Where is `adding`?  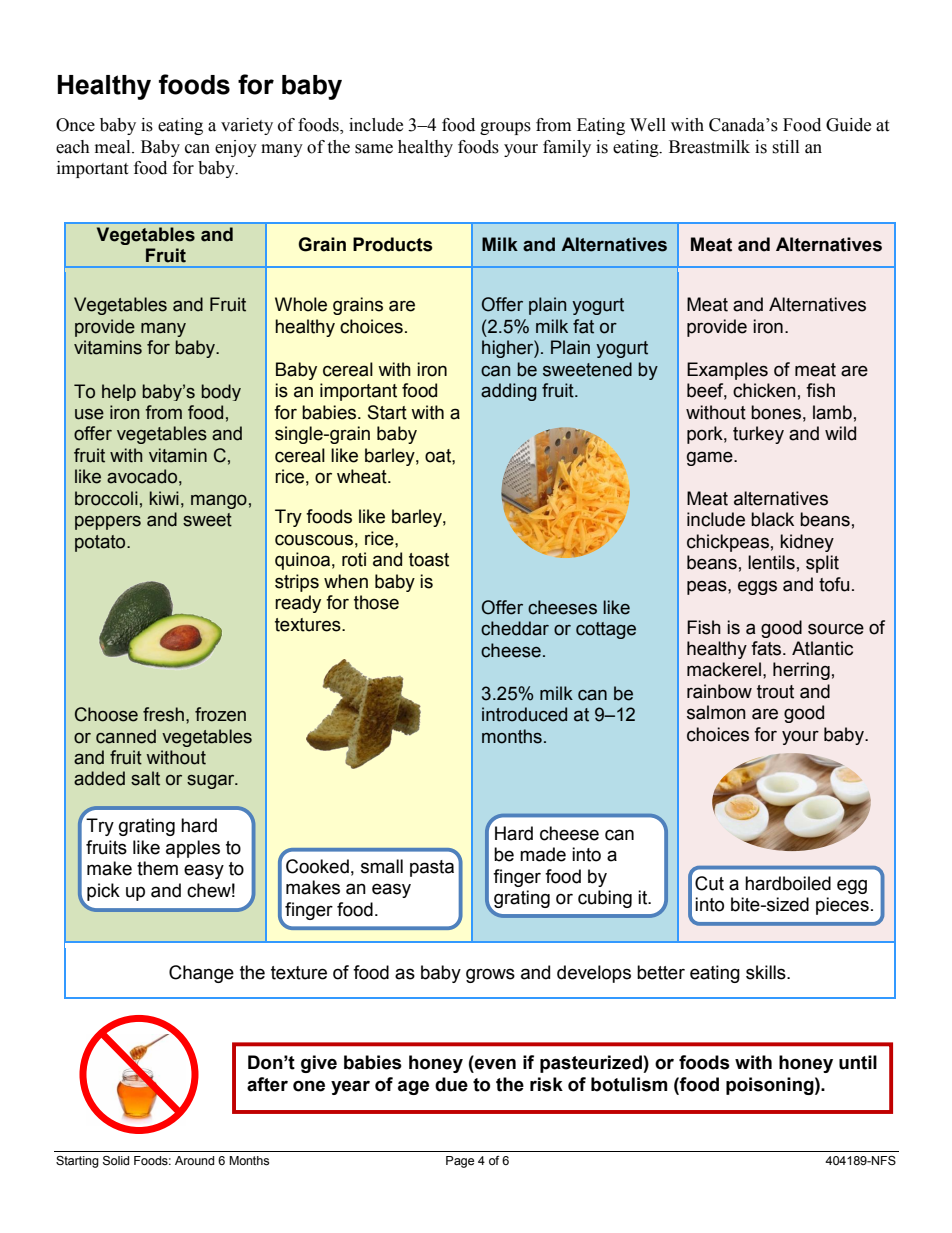
adding is located at coordinates (509, 392).
